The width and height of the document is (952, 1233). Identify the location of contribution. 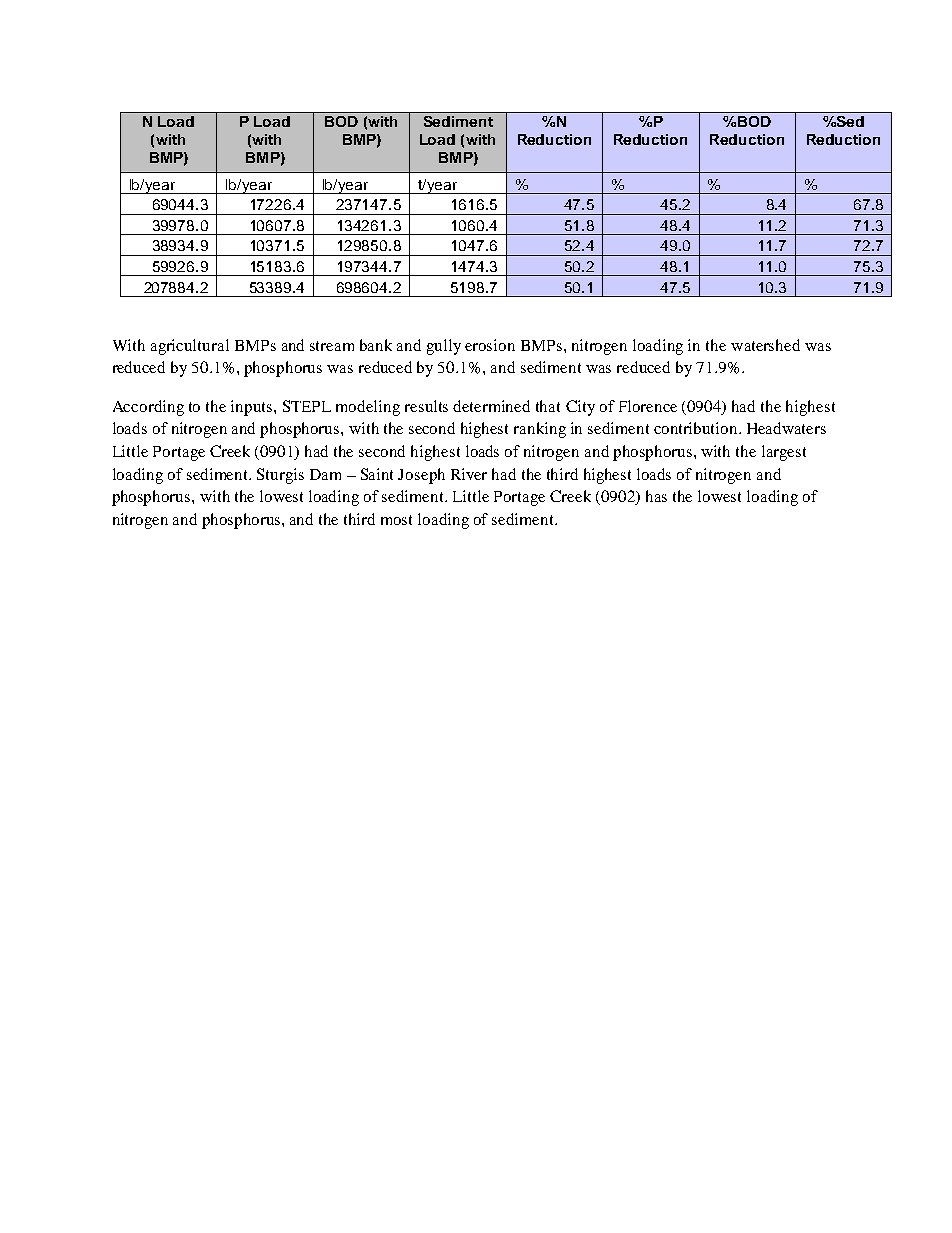
(697, 428).
